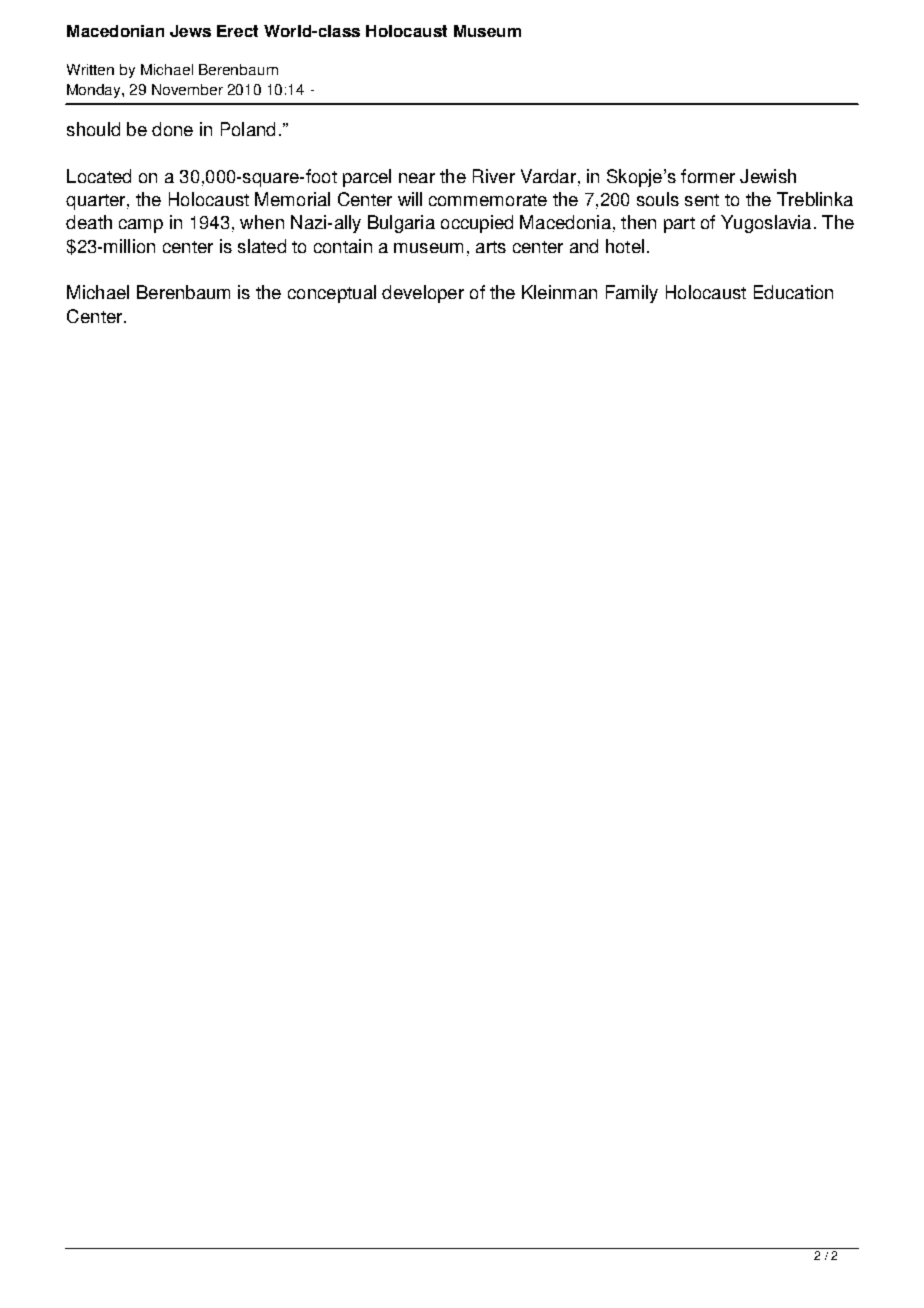 This page has height=1308, width=924. What do you see at coordinates (768, 176) in the page?
I see `Jewish` at bounding box center [768, 176].
